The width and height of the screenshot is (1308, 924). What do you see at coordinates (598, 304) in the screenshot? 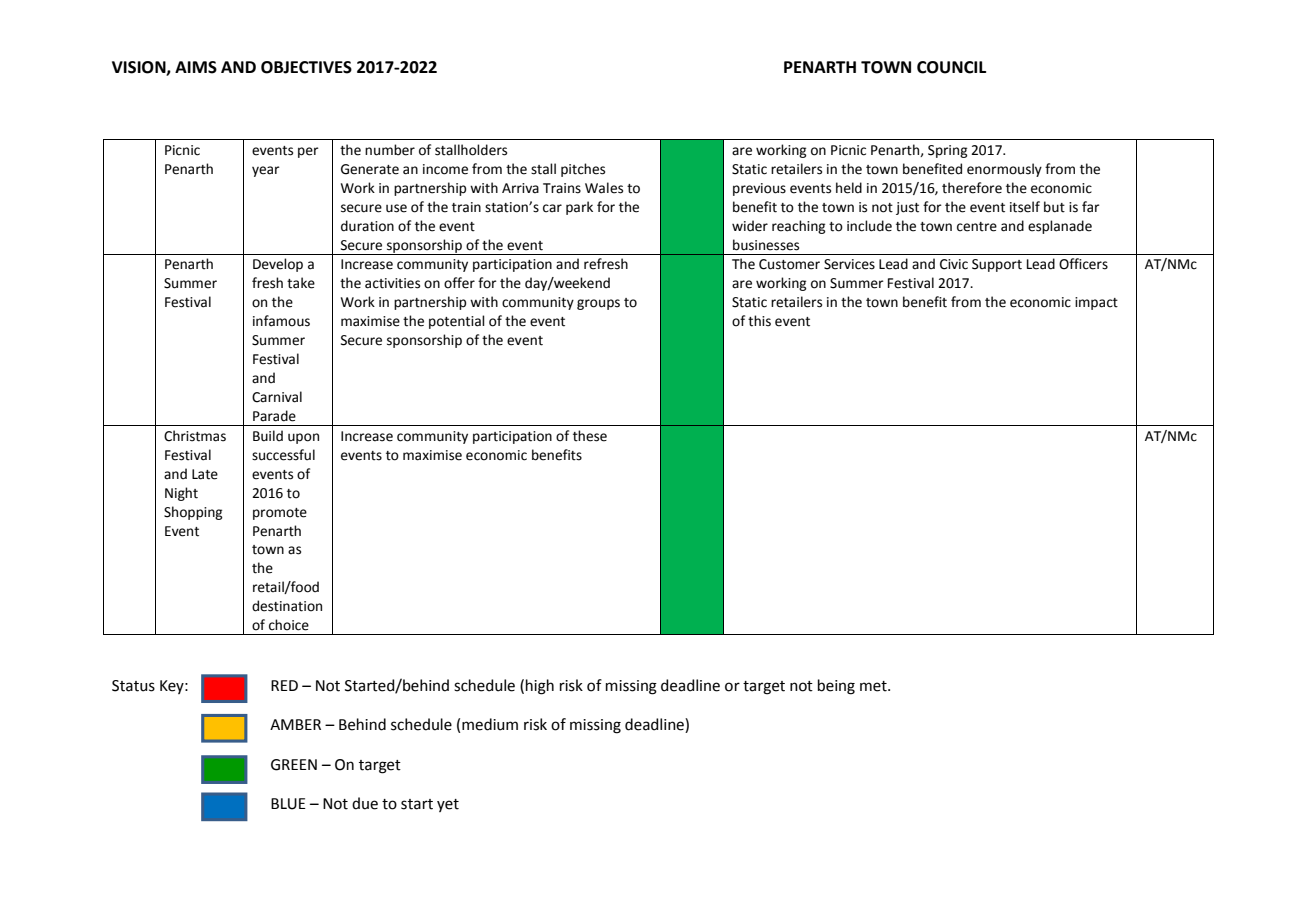
I see `groups` at bounding box center [598, 304].
